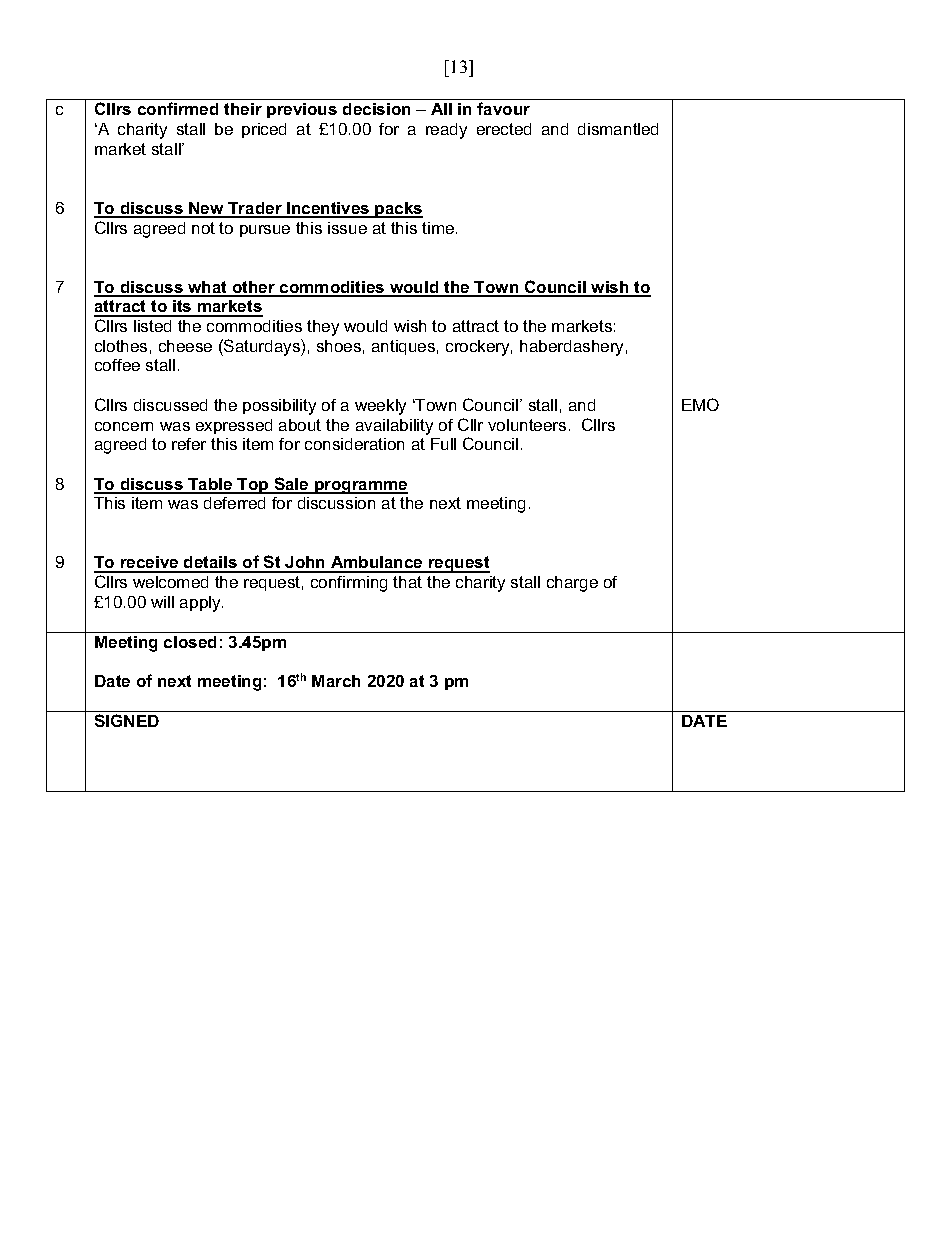 This page has width=952, height=1233. Describe the element at coordinates (394, 427) in the page. I see `availability` at that location.
